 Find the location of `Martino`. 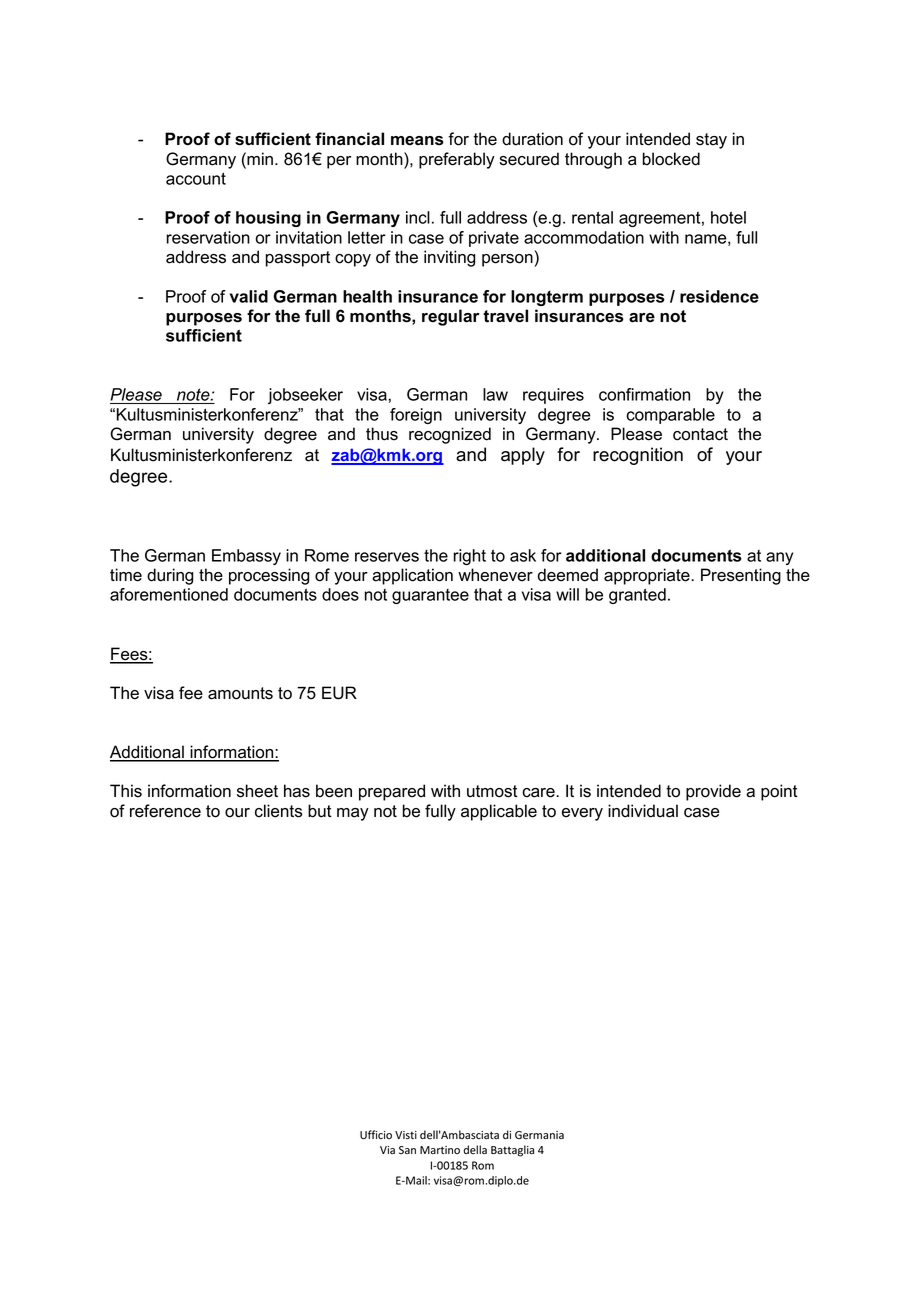

Martino is located at coordinates (440, 1150).
